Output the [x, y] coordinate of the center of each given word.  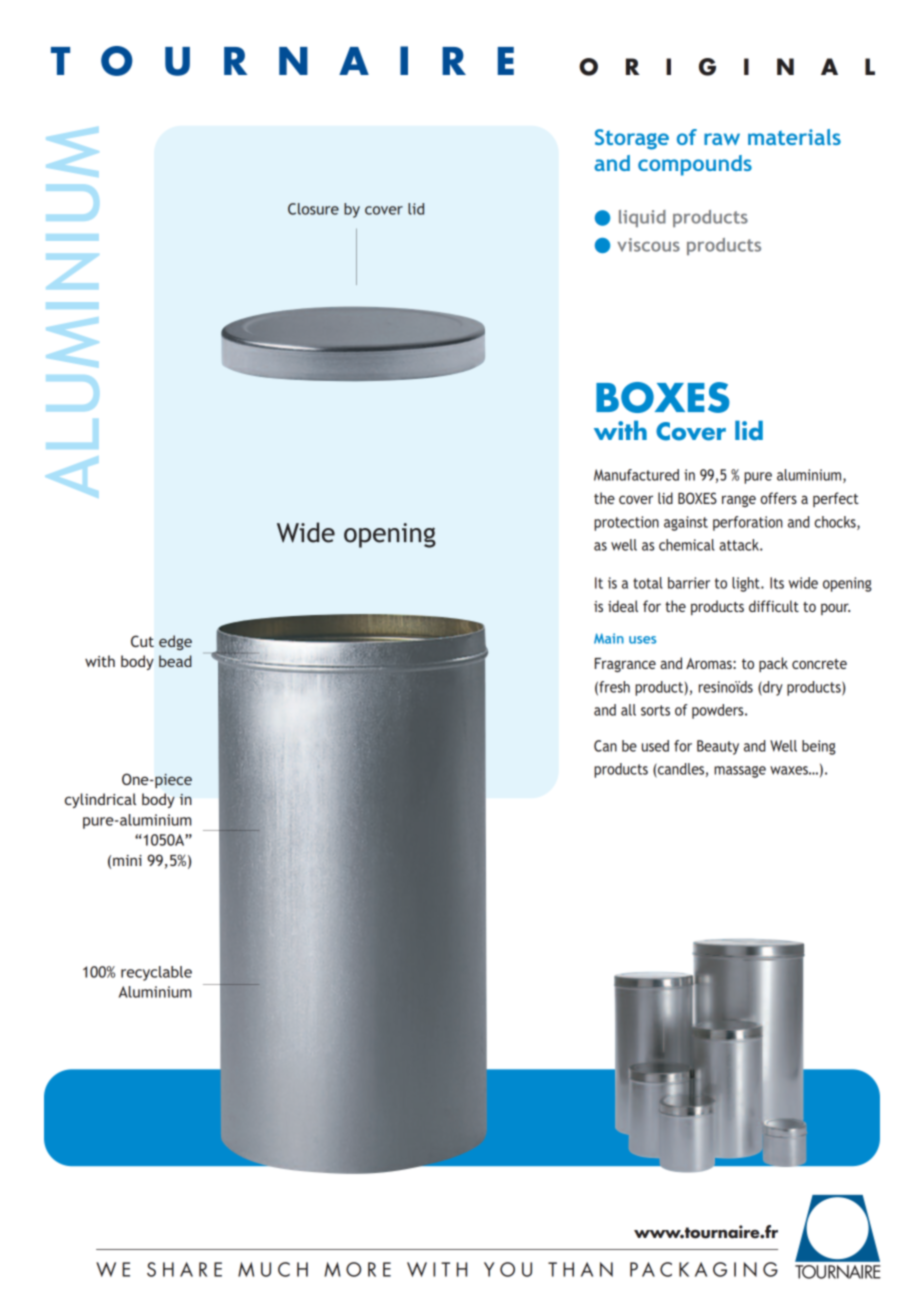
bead [175, 661]
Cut [142, 641]
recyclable [156, 973]
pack [773, 664]
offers [779, 498]
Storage [632, 139]
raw [722, 139]
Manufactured [636, 475]
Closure [313, 209]
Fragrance [625, 665]
